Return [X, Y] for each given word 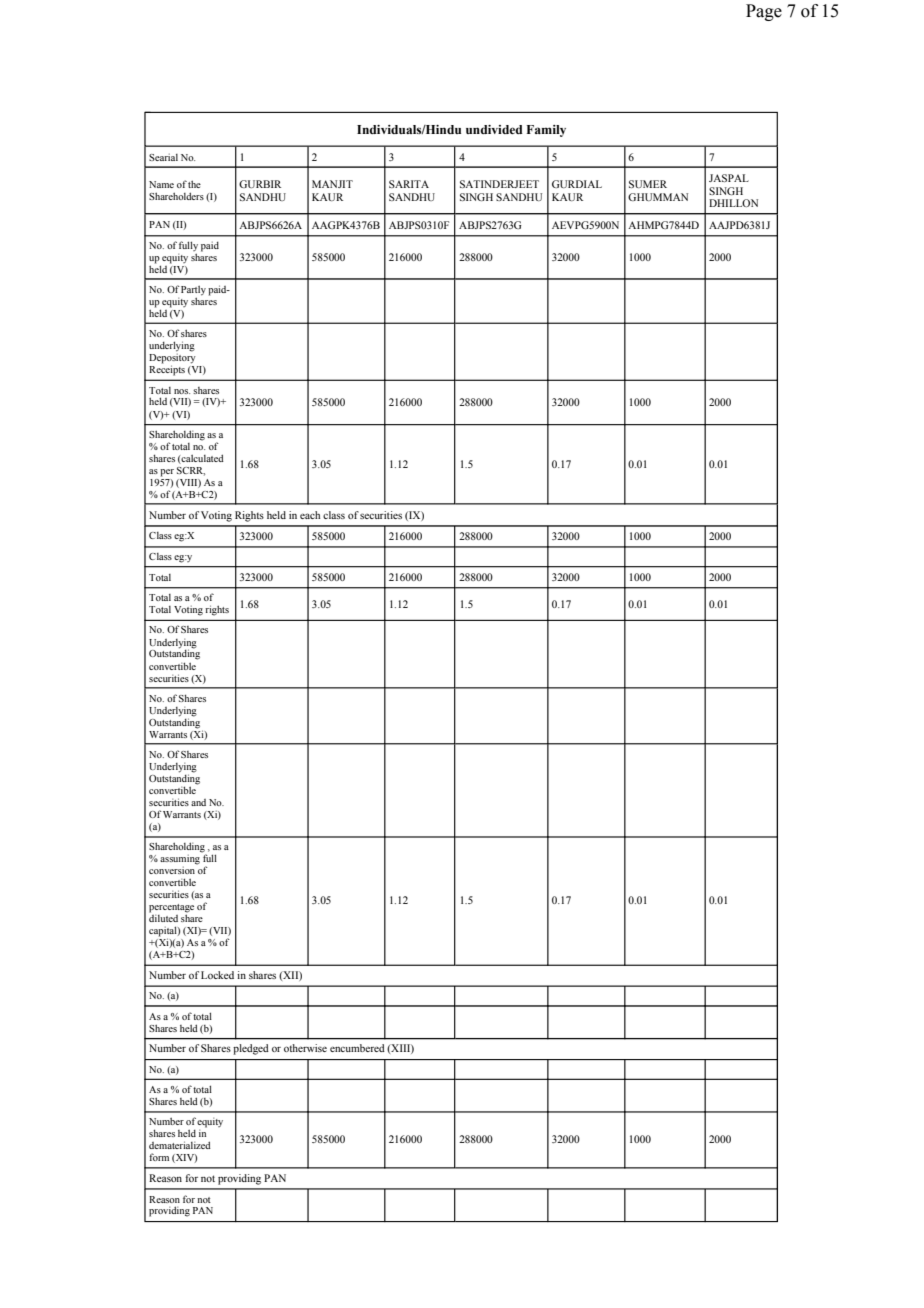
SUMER [648, 184]
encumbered [357, 1048]
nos [182, 391]
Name [161, 184]
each [310, 515]
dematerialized [180, 1145]
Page [764, 12]
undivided [494, 129]
